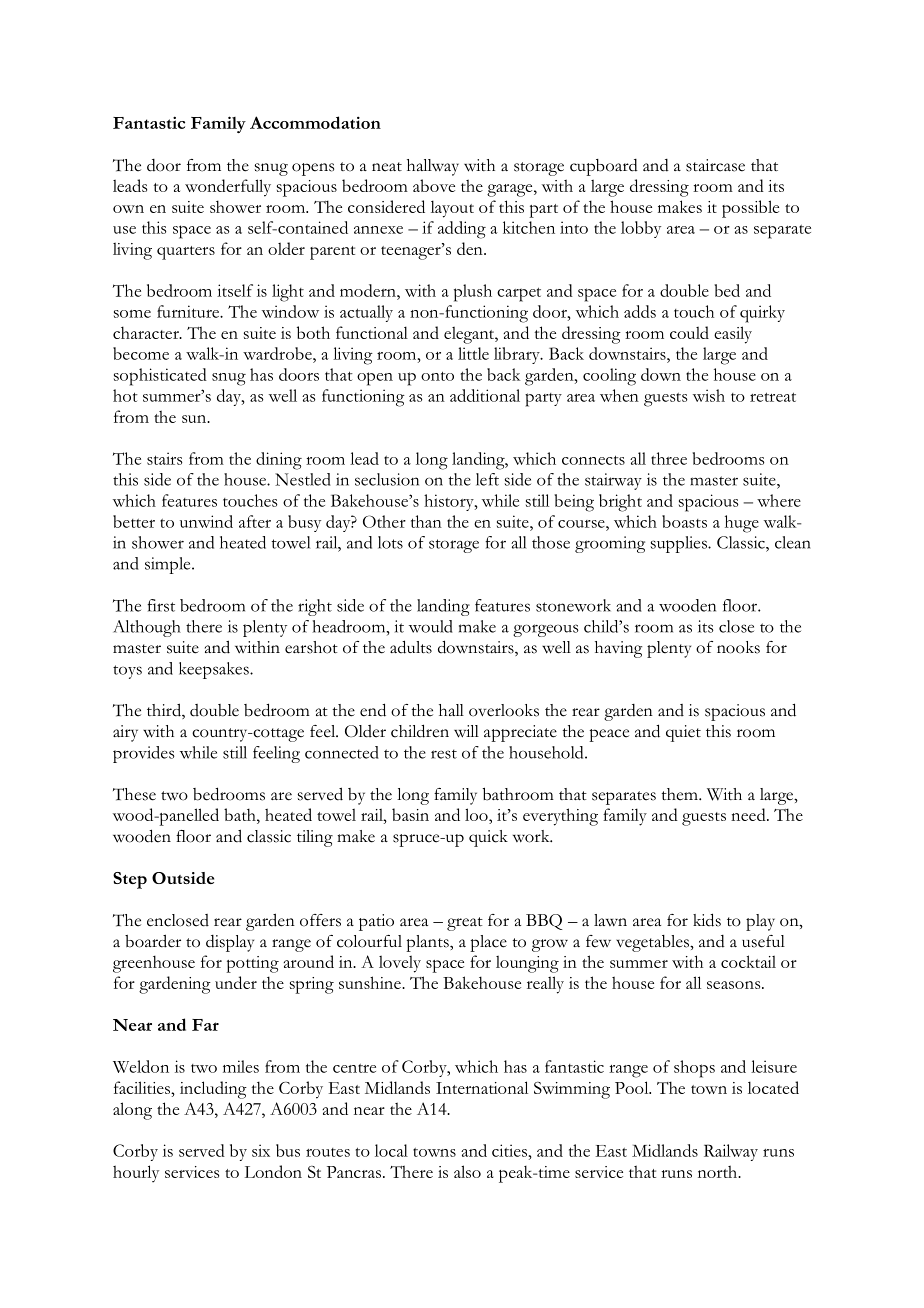 The height and width of the screenshot is (1308, 924). I want to click on above, so click(434, 185).
